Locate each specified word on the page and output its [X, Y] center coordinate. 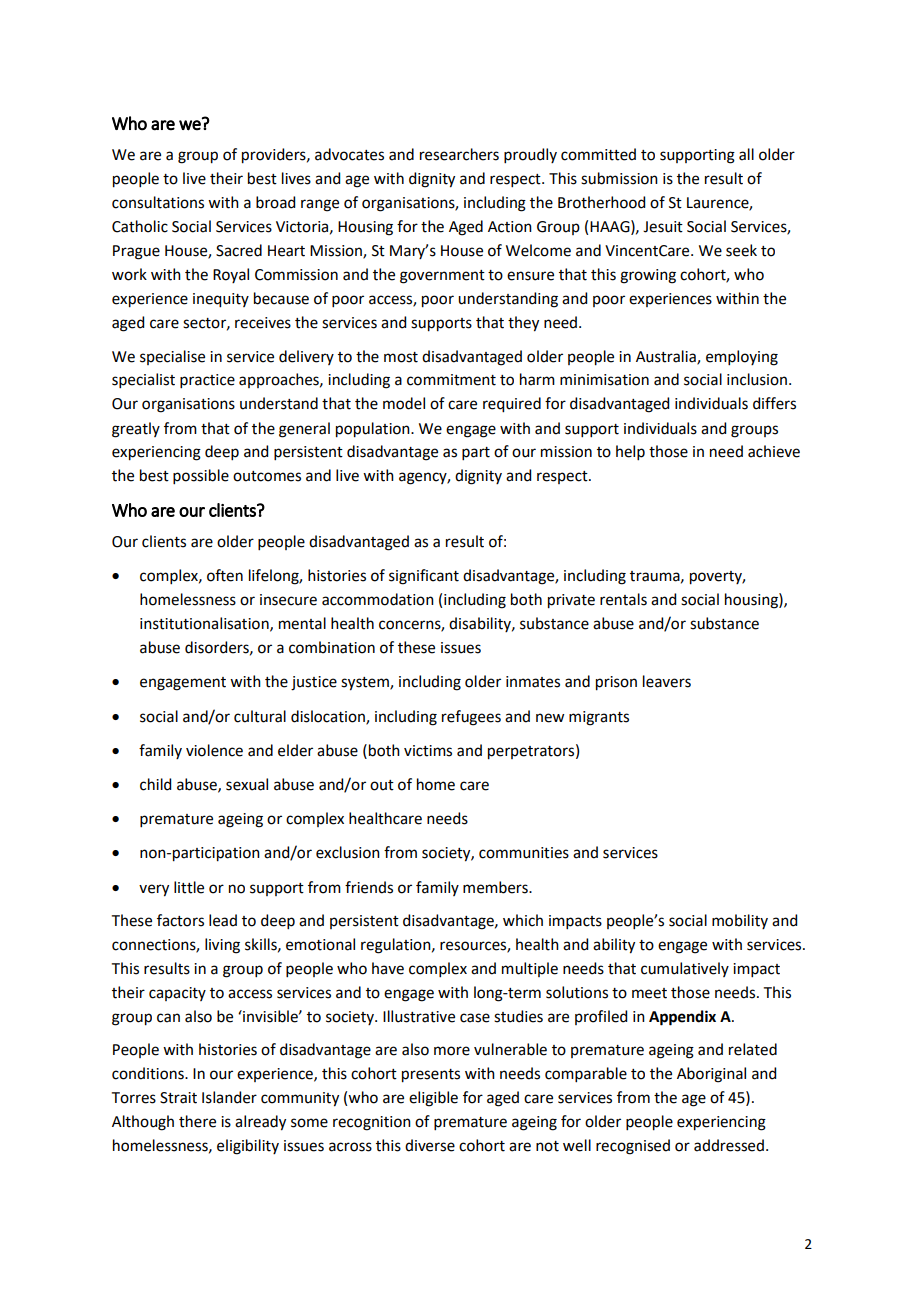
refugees [471, 718]
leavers [667, 681]
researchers [459, 154]
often [225, 575]
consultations [158, 202]
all [746, 154]
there [197, 1121]
